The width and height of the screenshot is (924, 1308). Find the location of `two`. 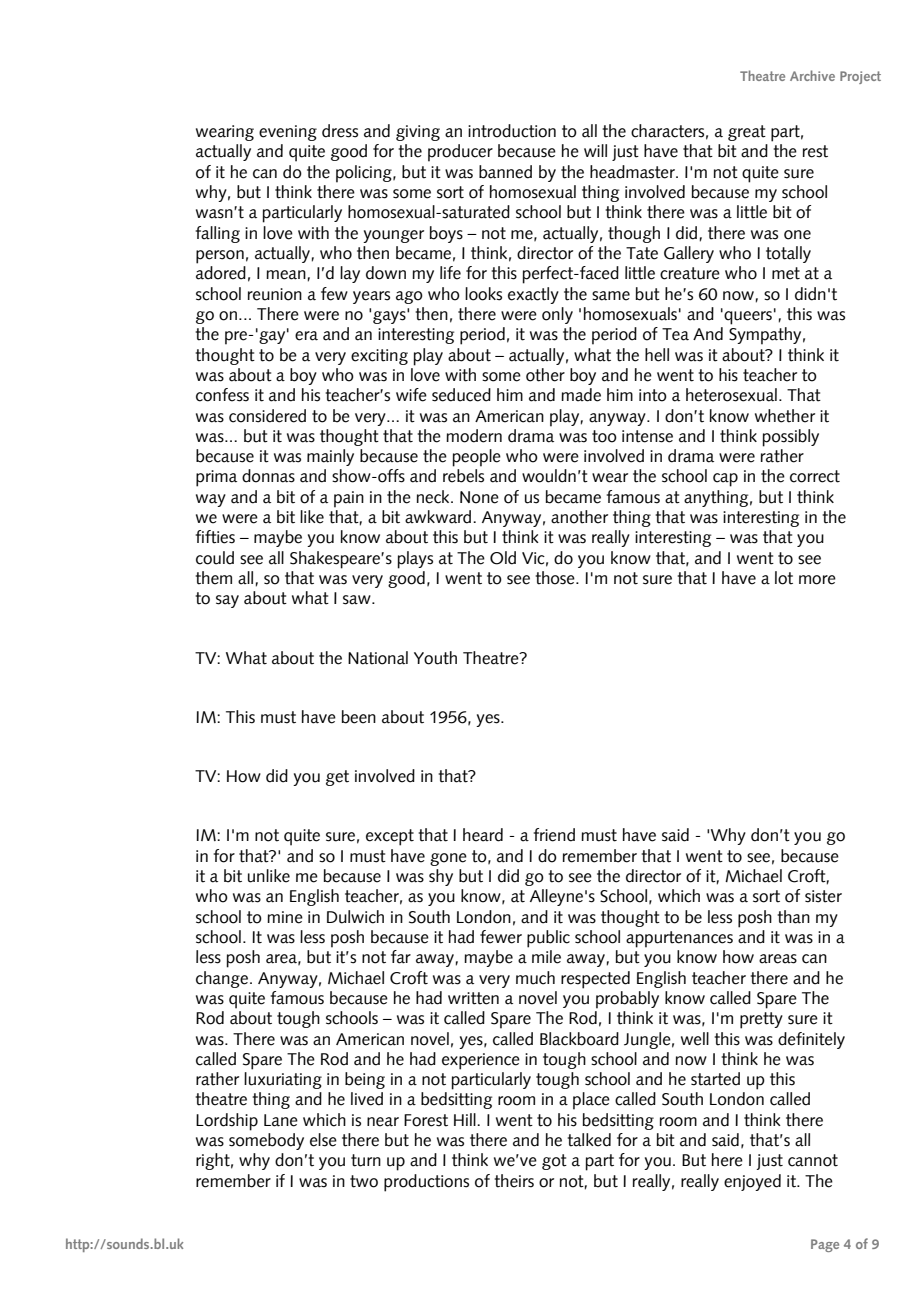

two is located at coordinates (364, 1181).
